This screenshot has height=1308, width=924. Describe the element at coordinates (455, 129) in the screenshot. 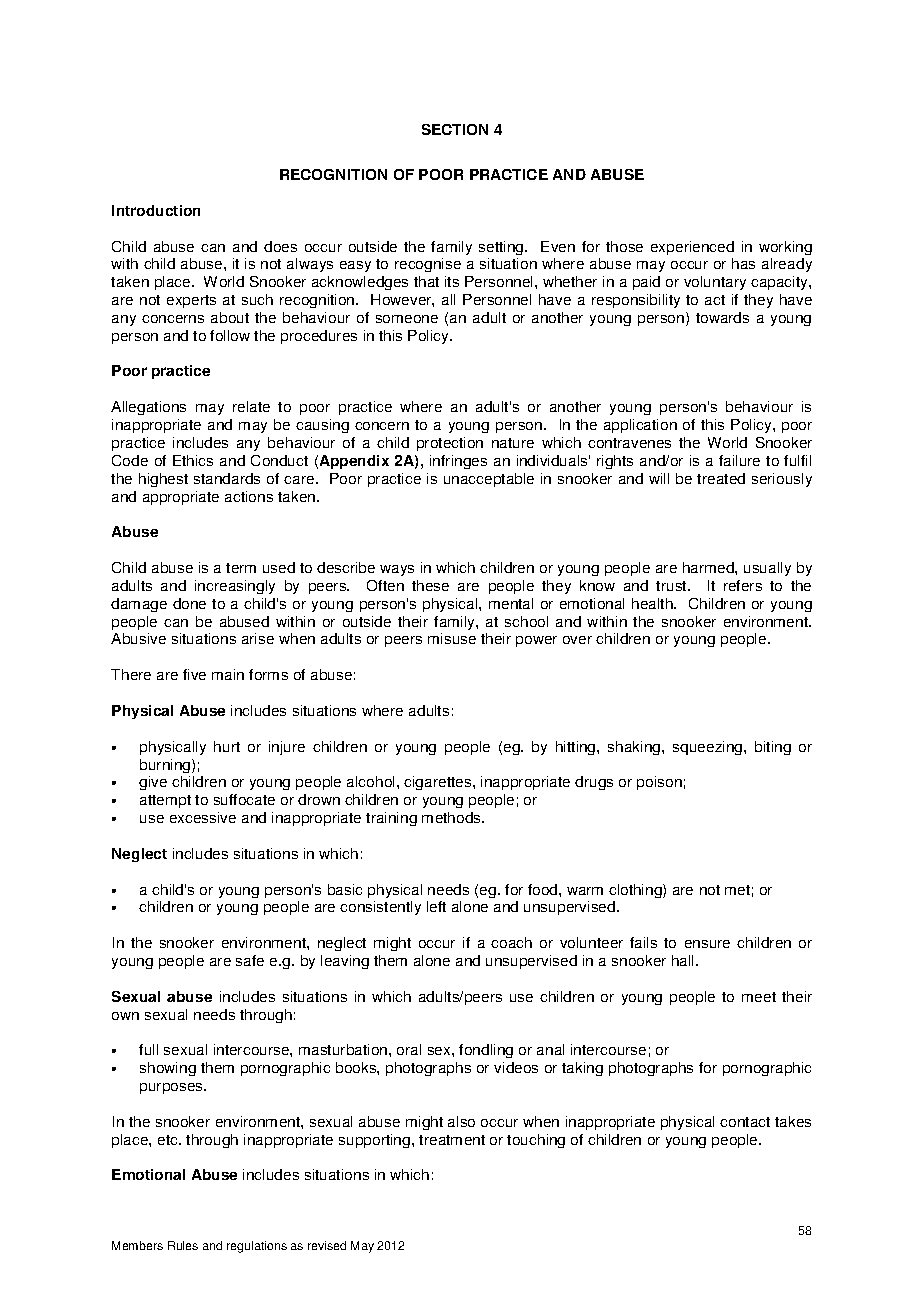

I see `SECTION` at that location.
